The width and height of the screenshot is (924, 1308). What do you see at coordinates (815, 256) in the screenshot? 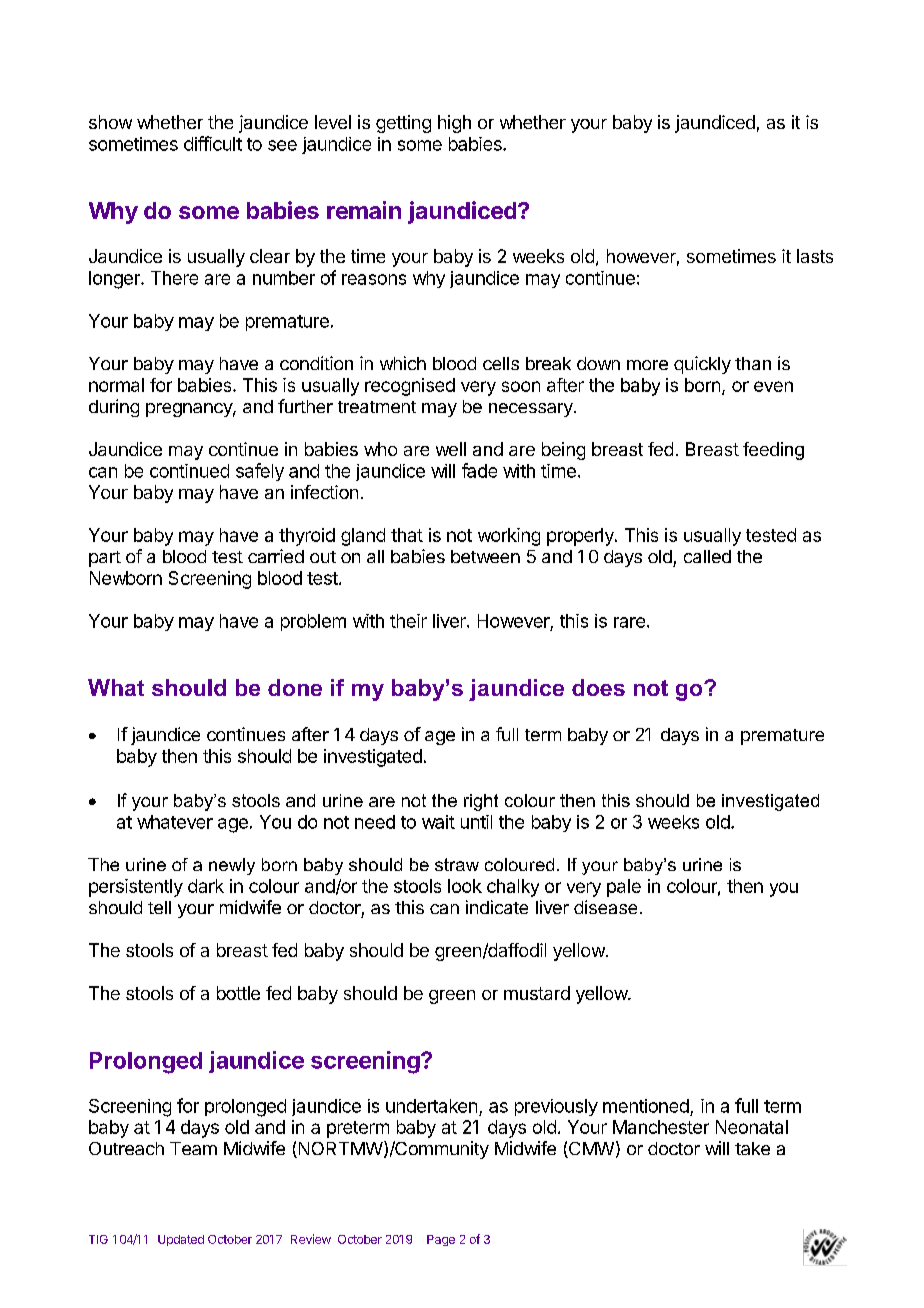
I see `lasts` at bounding box center [815, 256].
